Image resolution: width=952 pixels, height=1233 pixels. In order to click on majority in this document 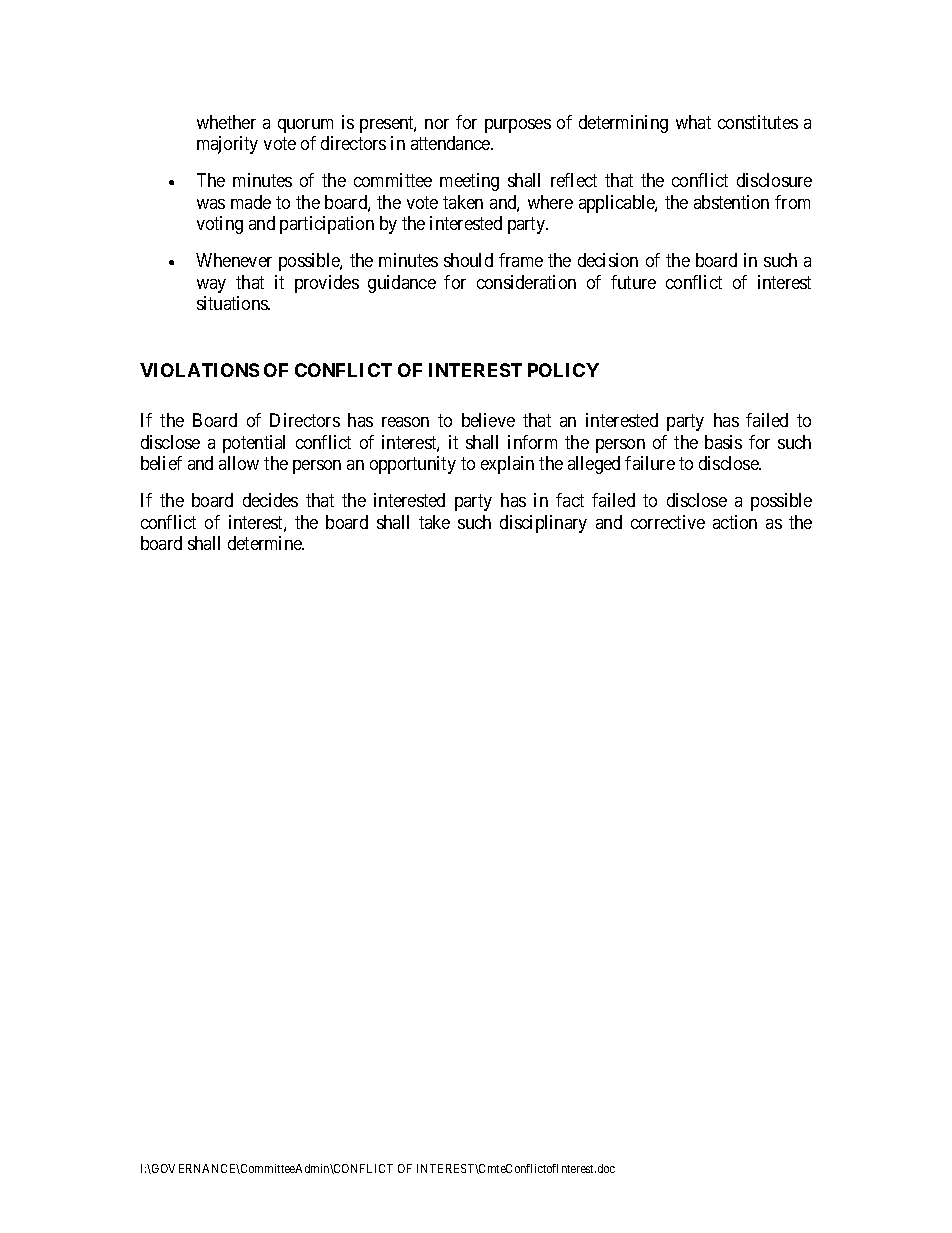, I will do `click(227, 145)`.
